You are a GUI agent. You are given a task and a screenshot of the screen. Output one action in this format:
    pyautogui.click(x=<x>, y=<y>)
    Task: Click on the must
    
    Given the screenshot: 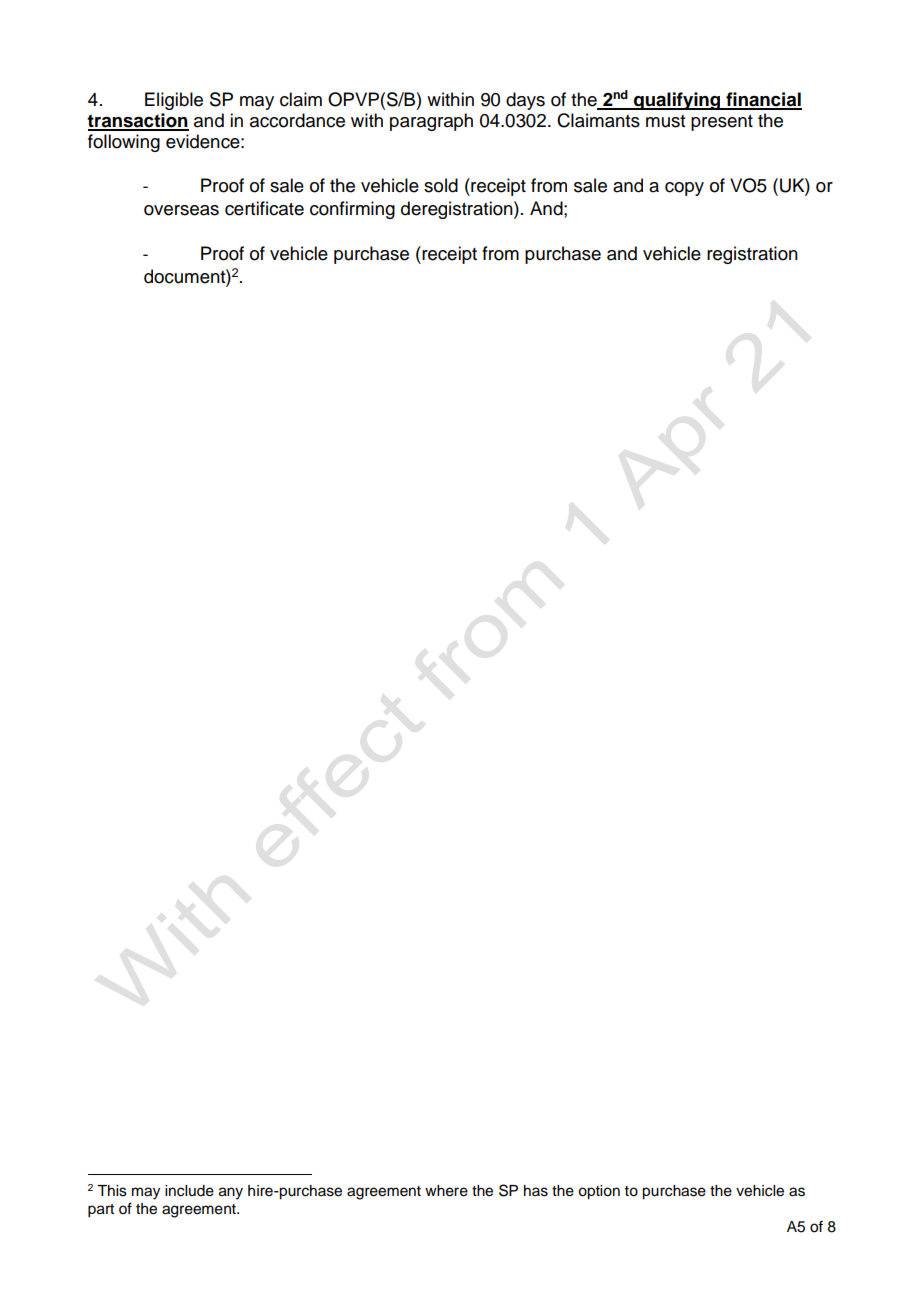 What is the action you would take?
    pyautogui.click(x=665, y=121)
